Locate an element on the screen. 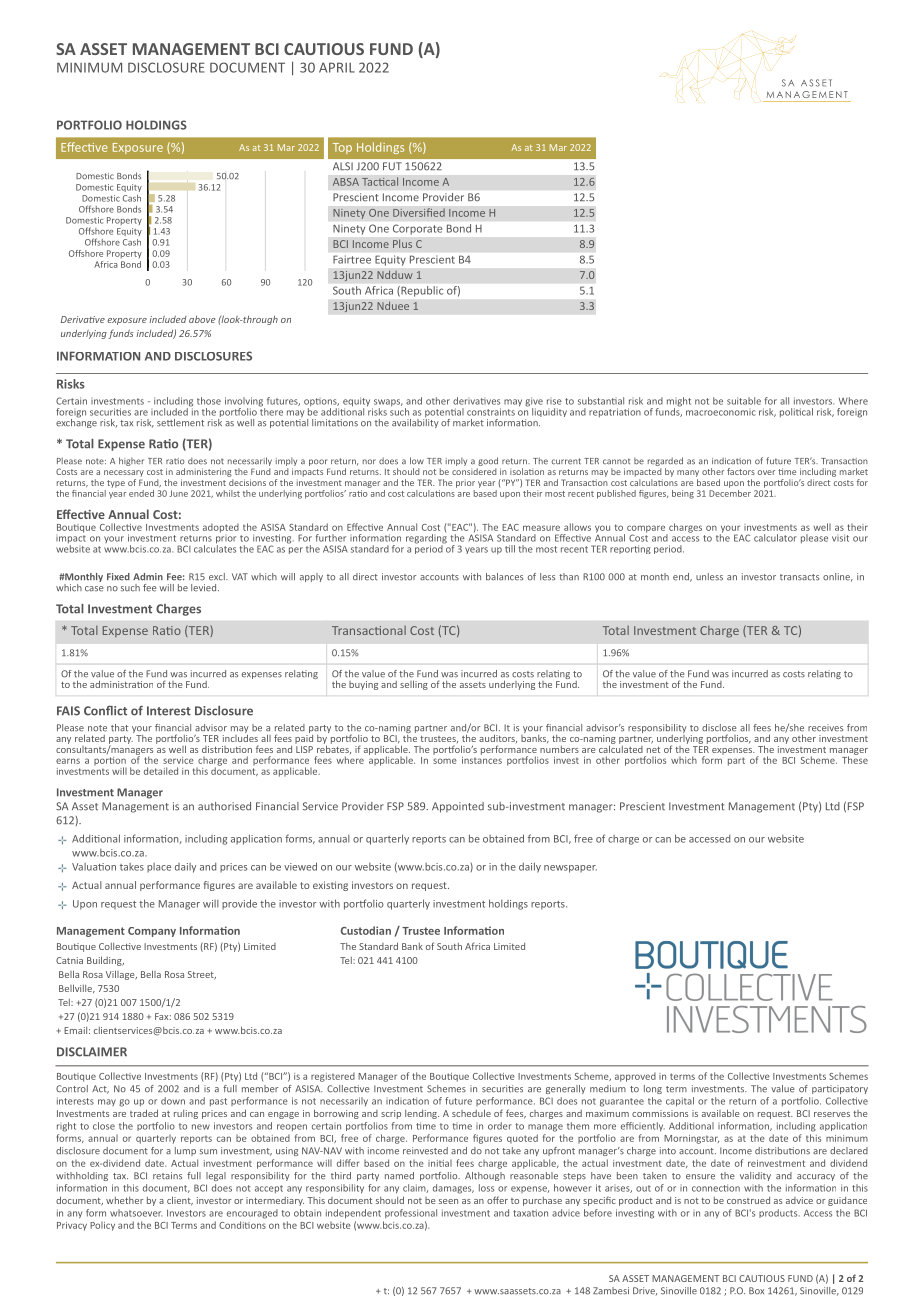  constraints is located at coordinates (491, 412).
